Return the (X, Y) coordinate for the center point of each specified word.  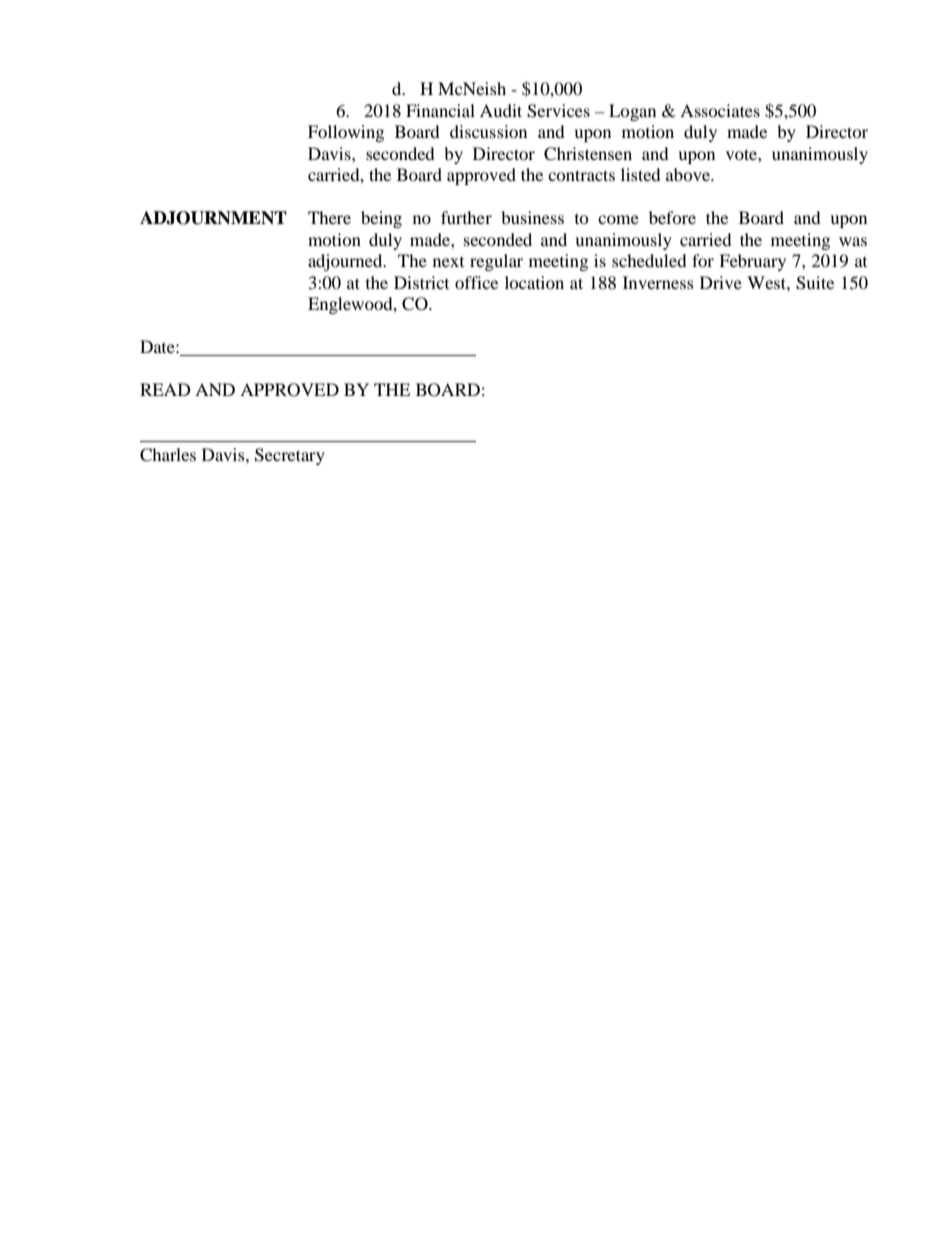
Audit (501, 110)
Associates (720, 110)
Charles (168, 455)
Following (346, 133)
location (534, 282)
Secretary (290, 456)
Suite (815, 283)
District (421, 282)
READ (165, 389)
